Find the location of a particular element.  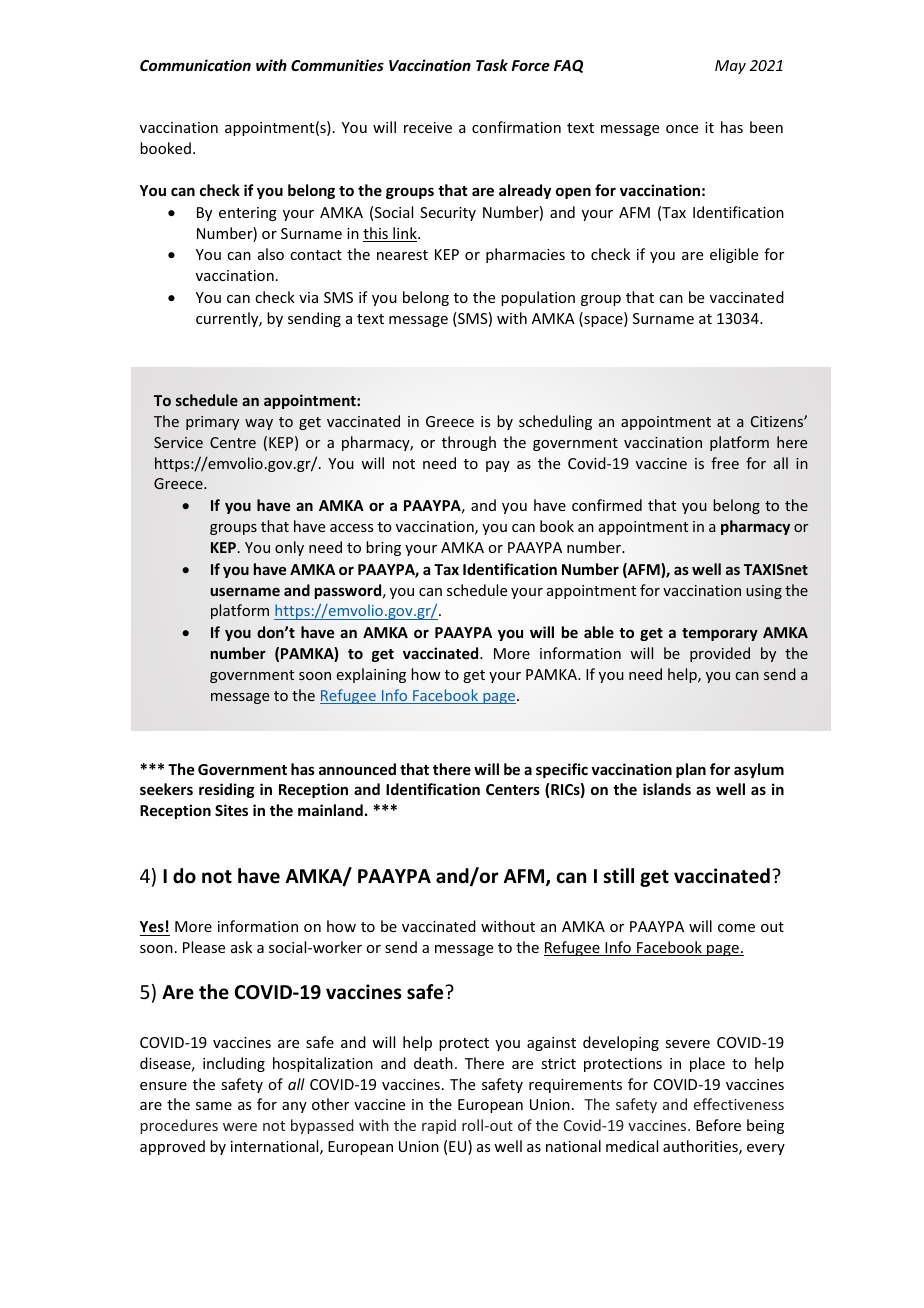

receive is located at coordinates (428, 127).
